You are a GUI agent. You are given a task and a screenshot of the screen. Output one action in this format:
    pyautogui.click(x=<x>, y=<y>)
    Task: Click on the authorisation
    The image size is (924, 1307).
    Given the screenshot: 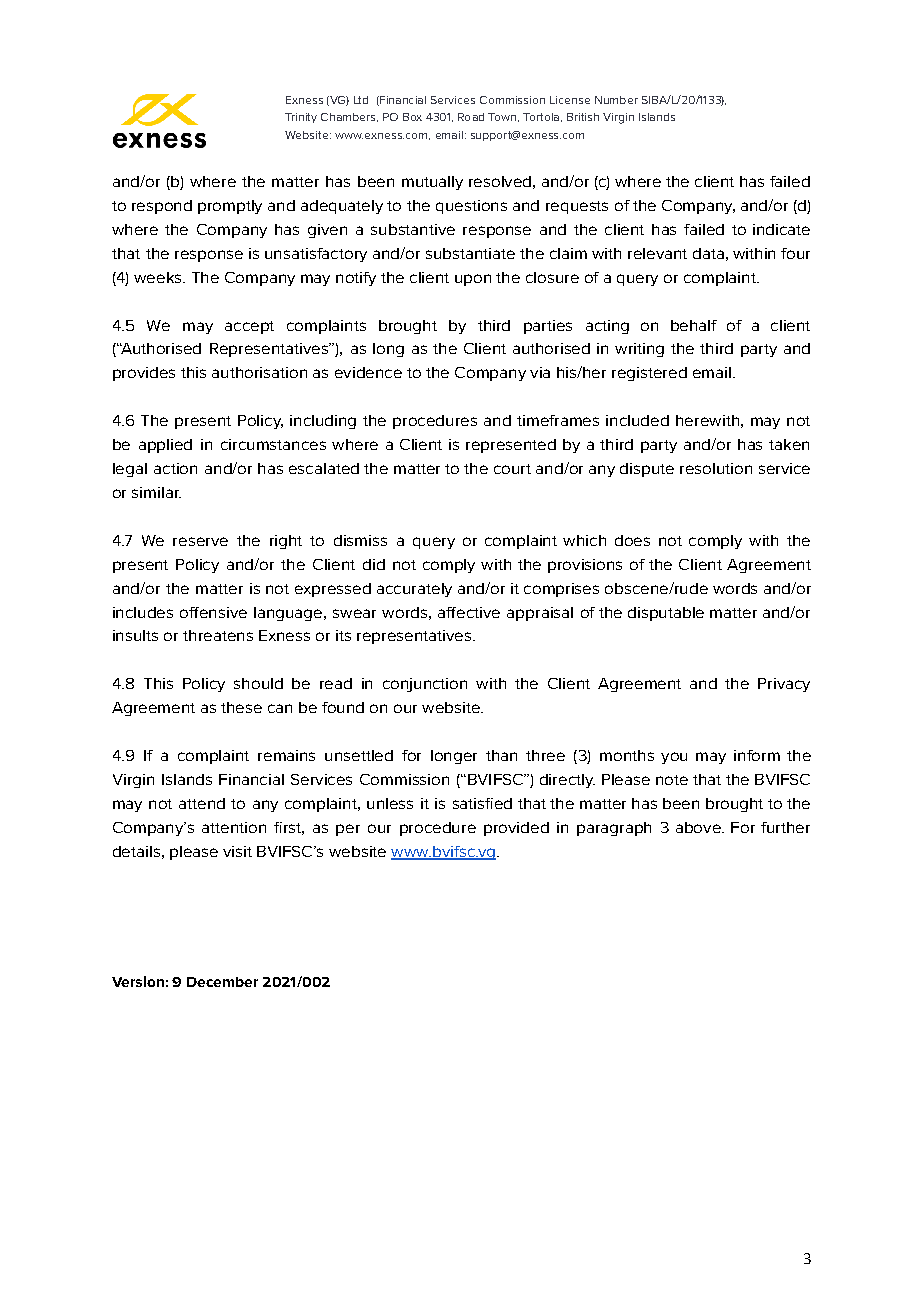 What is the action you would take?
    pyautogui.click(x=259, y=372)
